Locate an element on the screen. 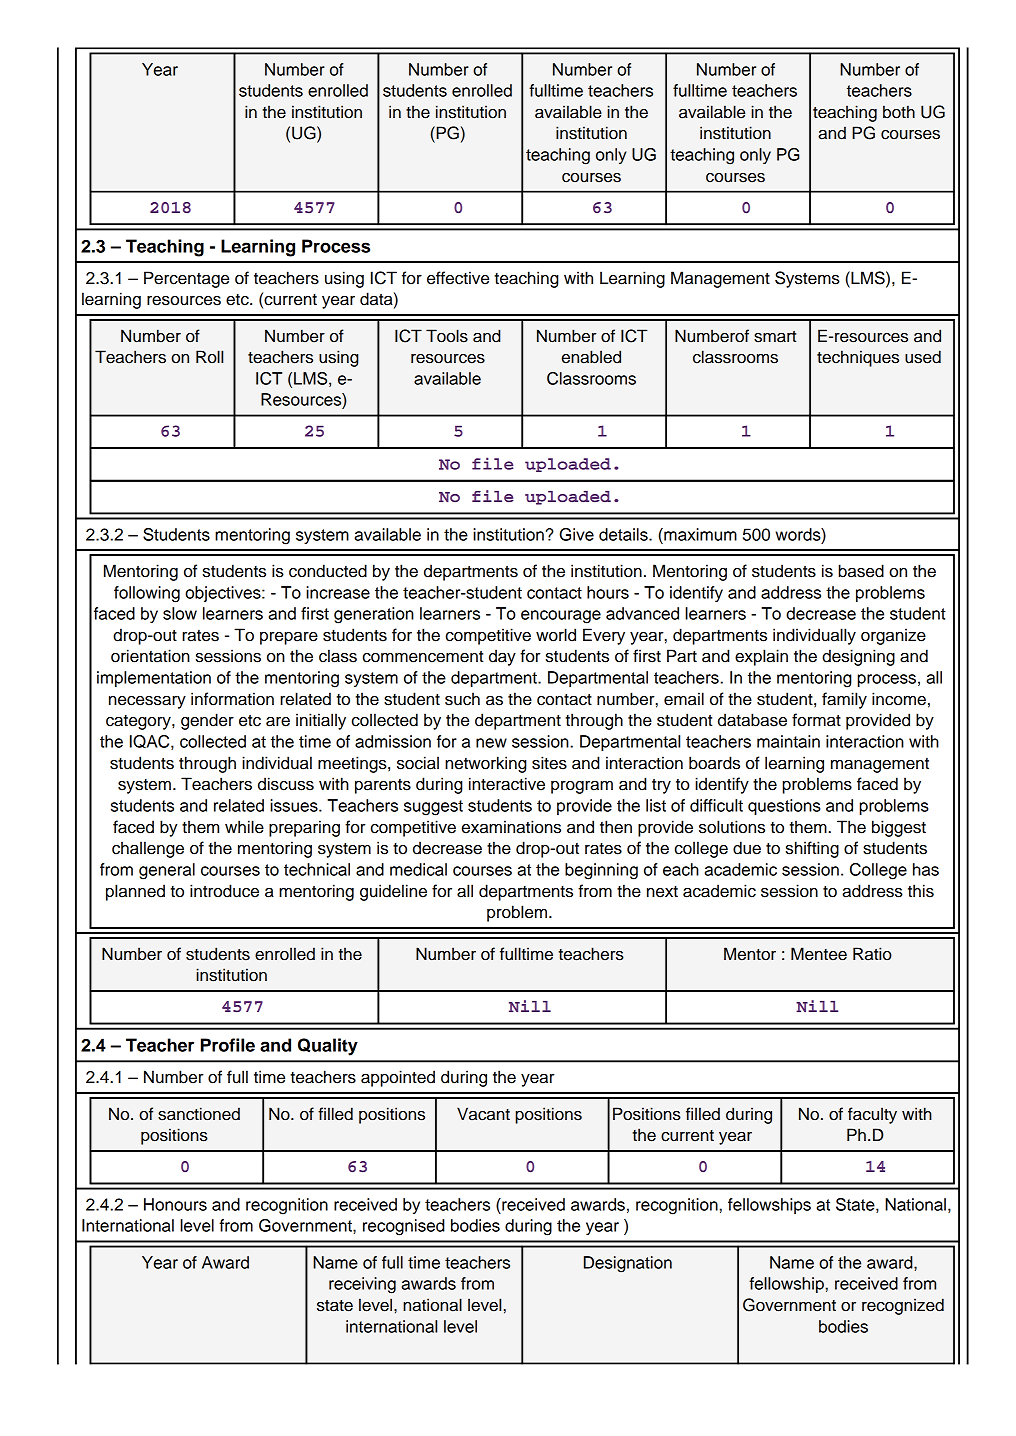 Image resolution: width=1016 pixels, height=1436 pixels. Designation is located at coordinates (628, 1264).
